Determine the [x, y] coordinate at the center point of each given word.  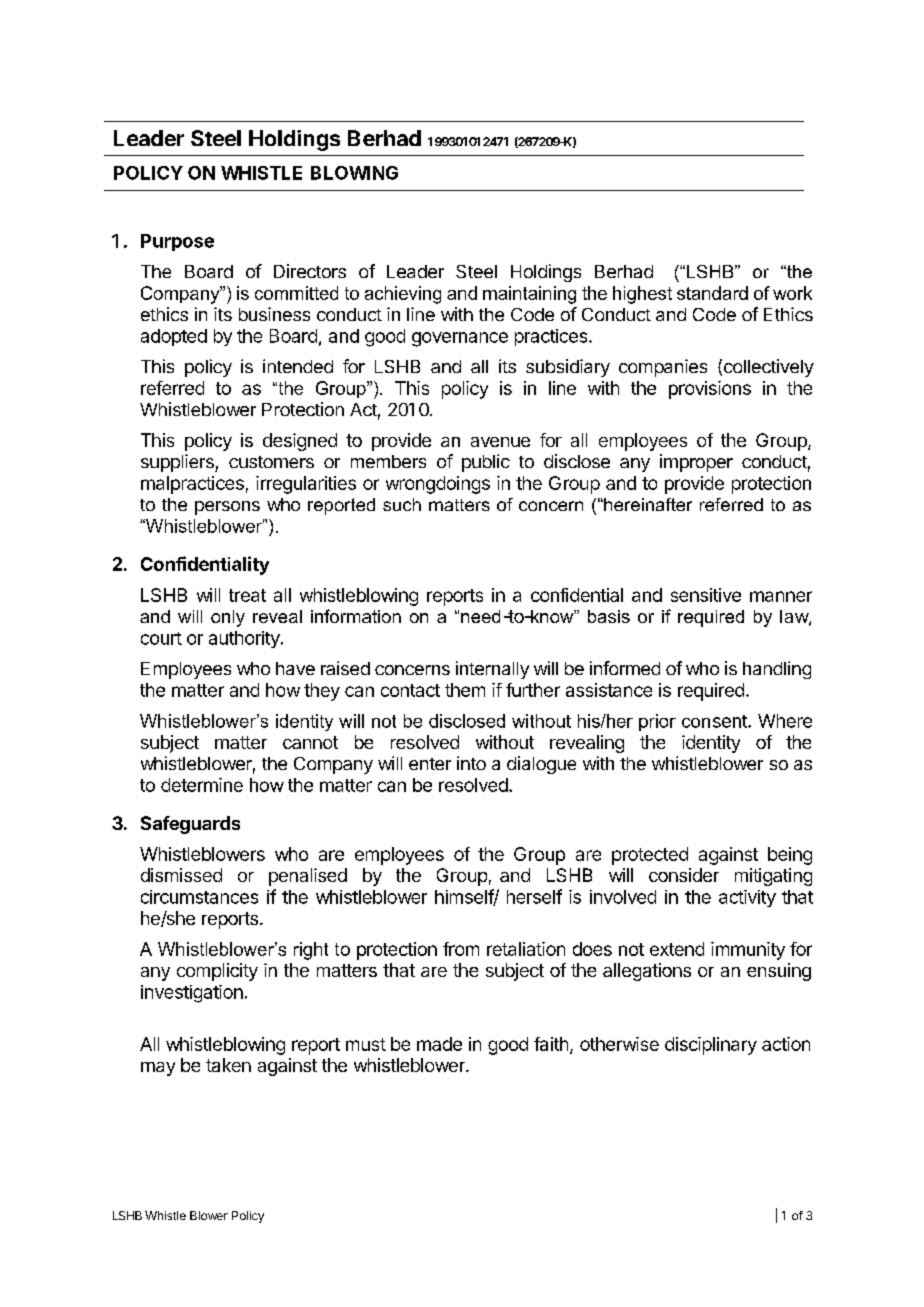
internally [492, 670]
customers [271, 462]
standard [712, 293]
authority [245, 639]
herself [534, 896]
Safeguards [190, 825]
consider [684, 875]
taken [228, 1065]
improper [696, 463]
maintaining [529, 295]
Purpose [177, 242]
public [486, 463]
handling [777, 670]
